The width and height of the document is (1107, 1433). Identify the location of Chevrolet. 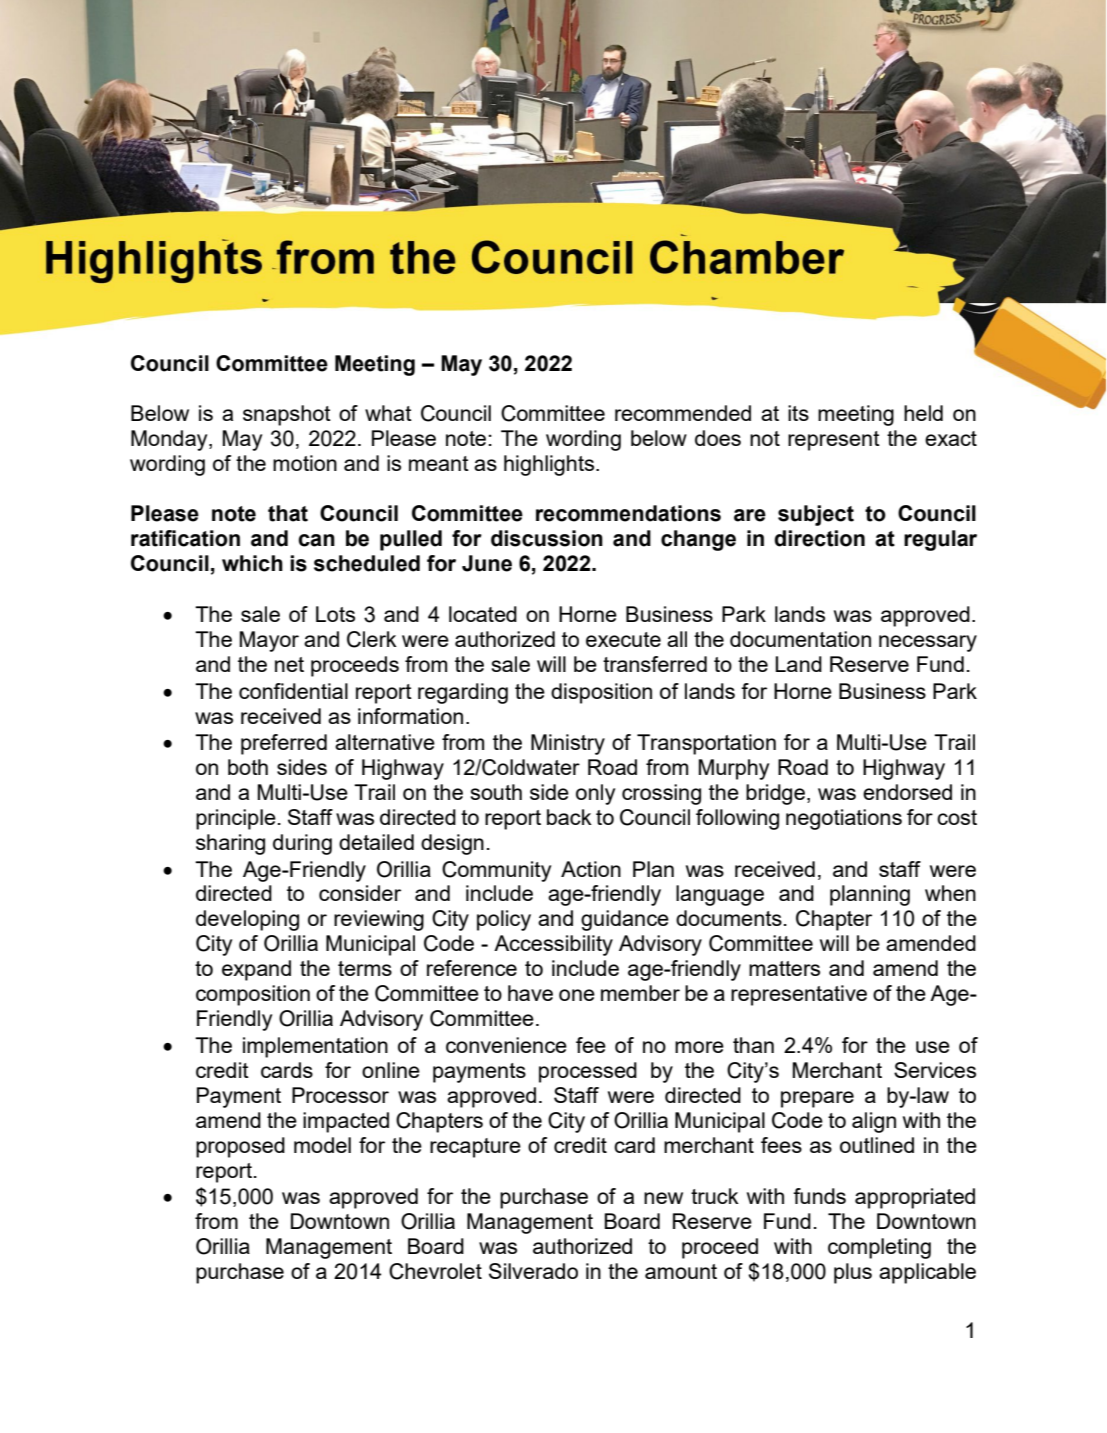
(435, 1271).
